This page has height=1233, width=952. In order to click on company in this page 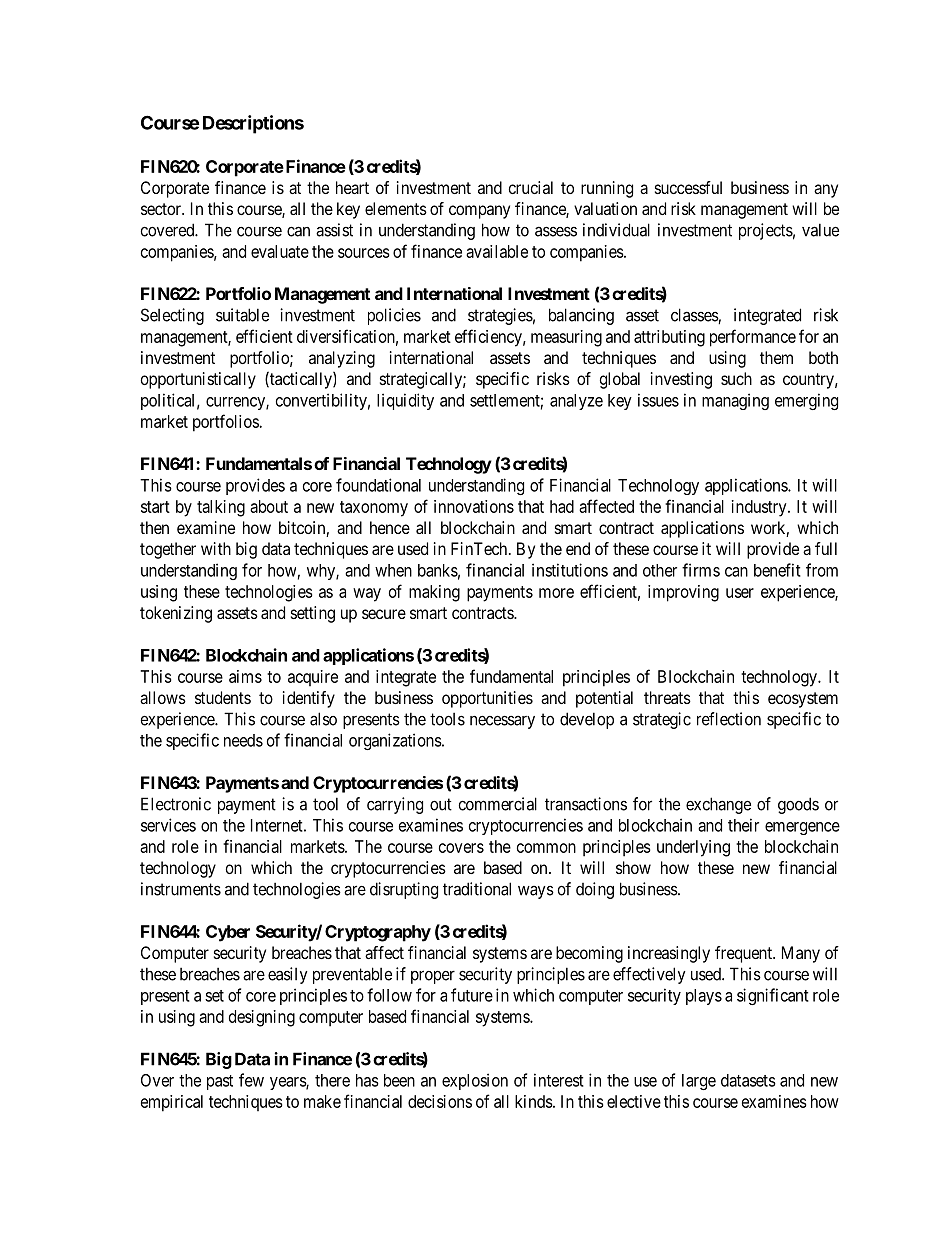, I will do `click(479, 212)`.
